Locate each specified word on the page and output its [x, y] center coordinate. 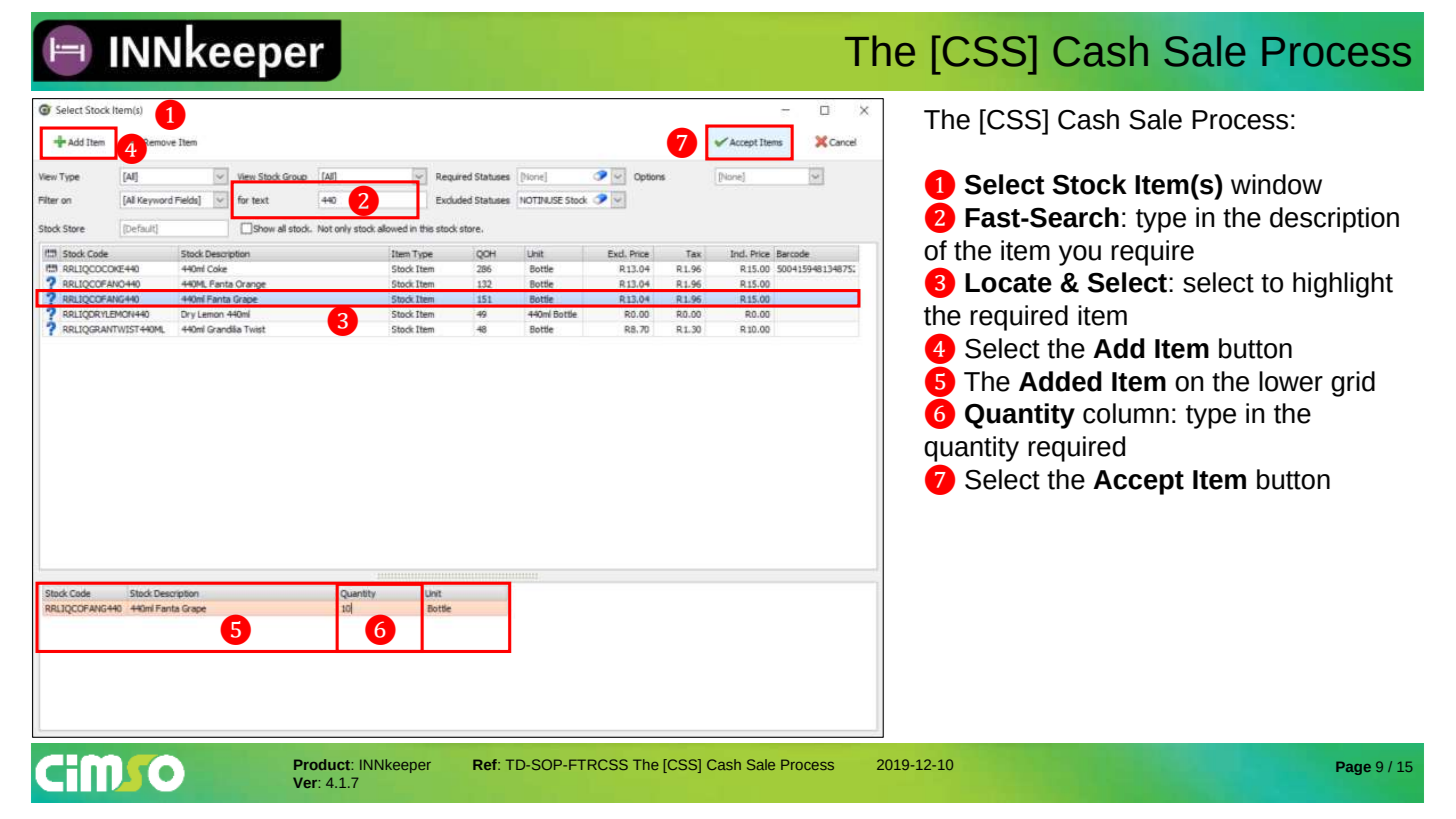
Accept [1138, 482]
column [1126, 413]
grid [1353, 384]
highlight [1343, 285]
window [1276, 184]
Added [1060, 381]
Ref [486, 764]
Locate [1008, 283]
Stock [1089, 184]
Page [1353, 768]
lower [1291, 381]
